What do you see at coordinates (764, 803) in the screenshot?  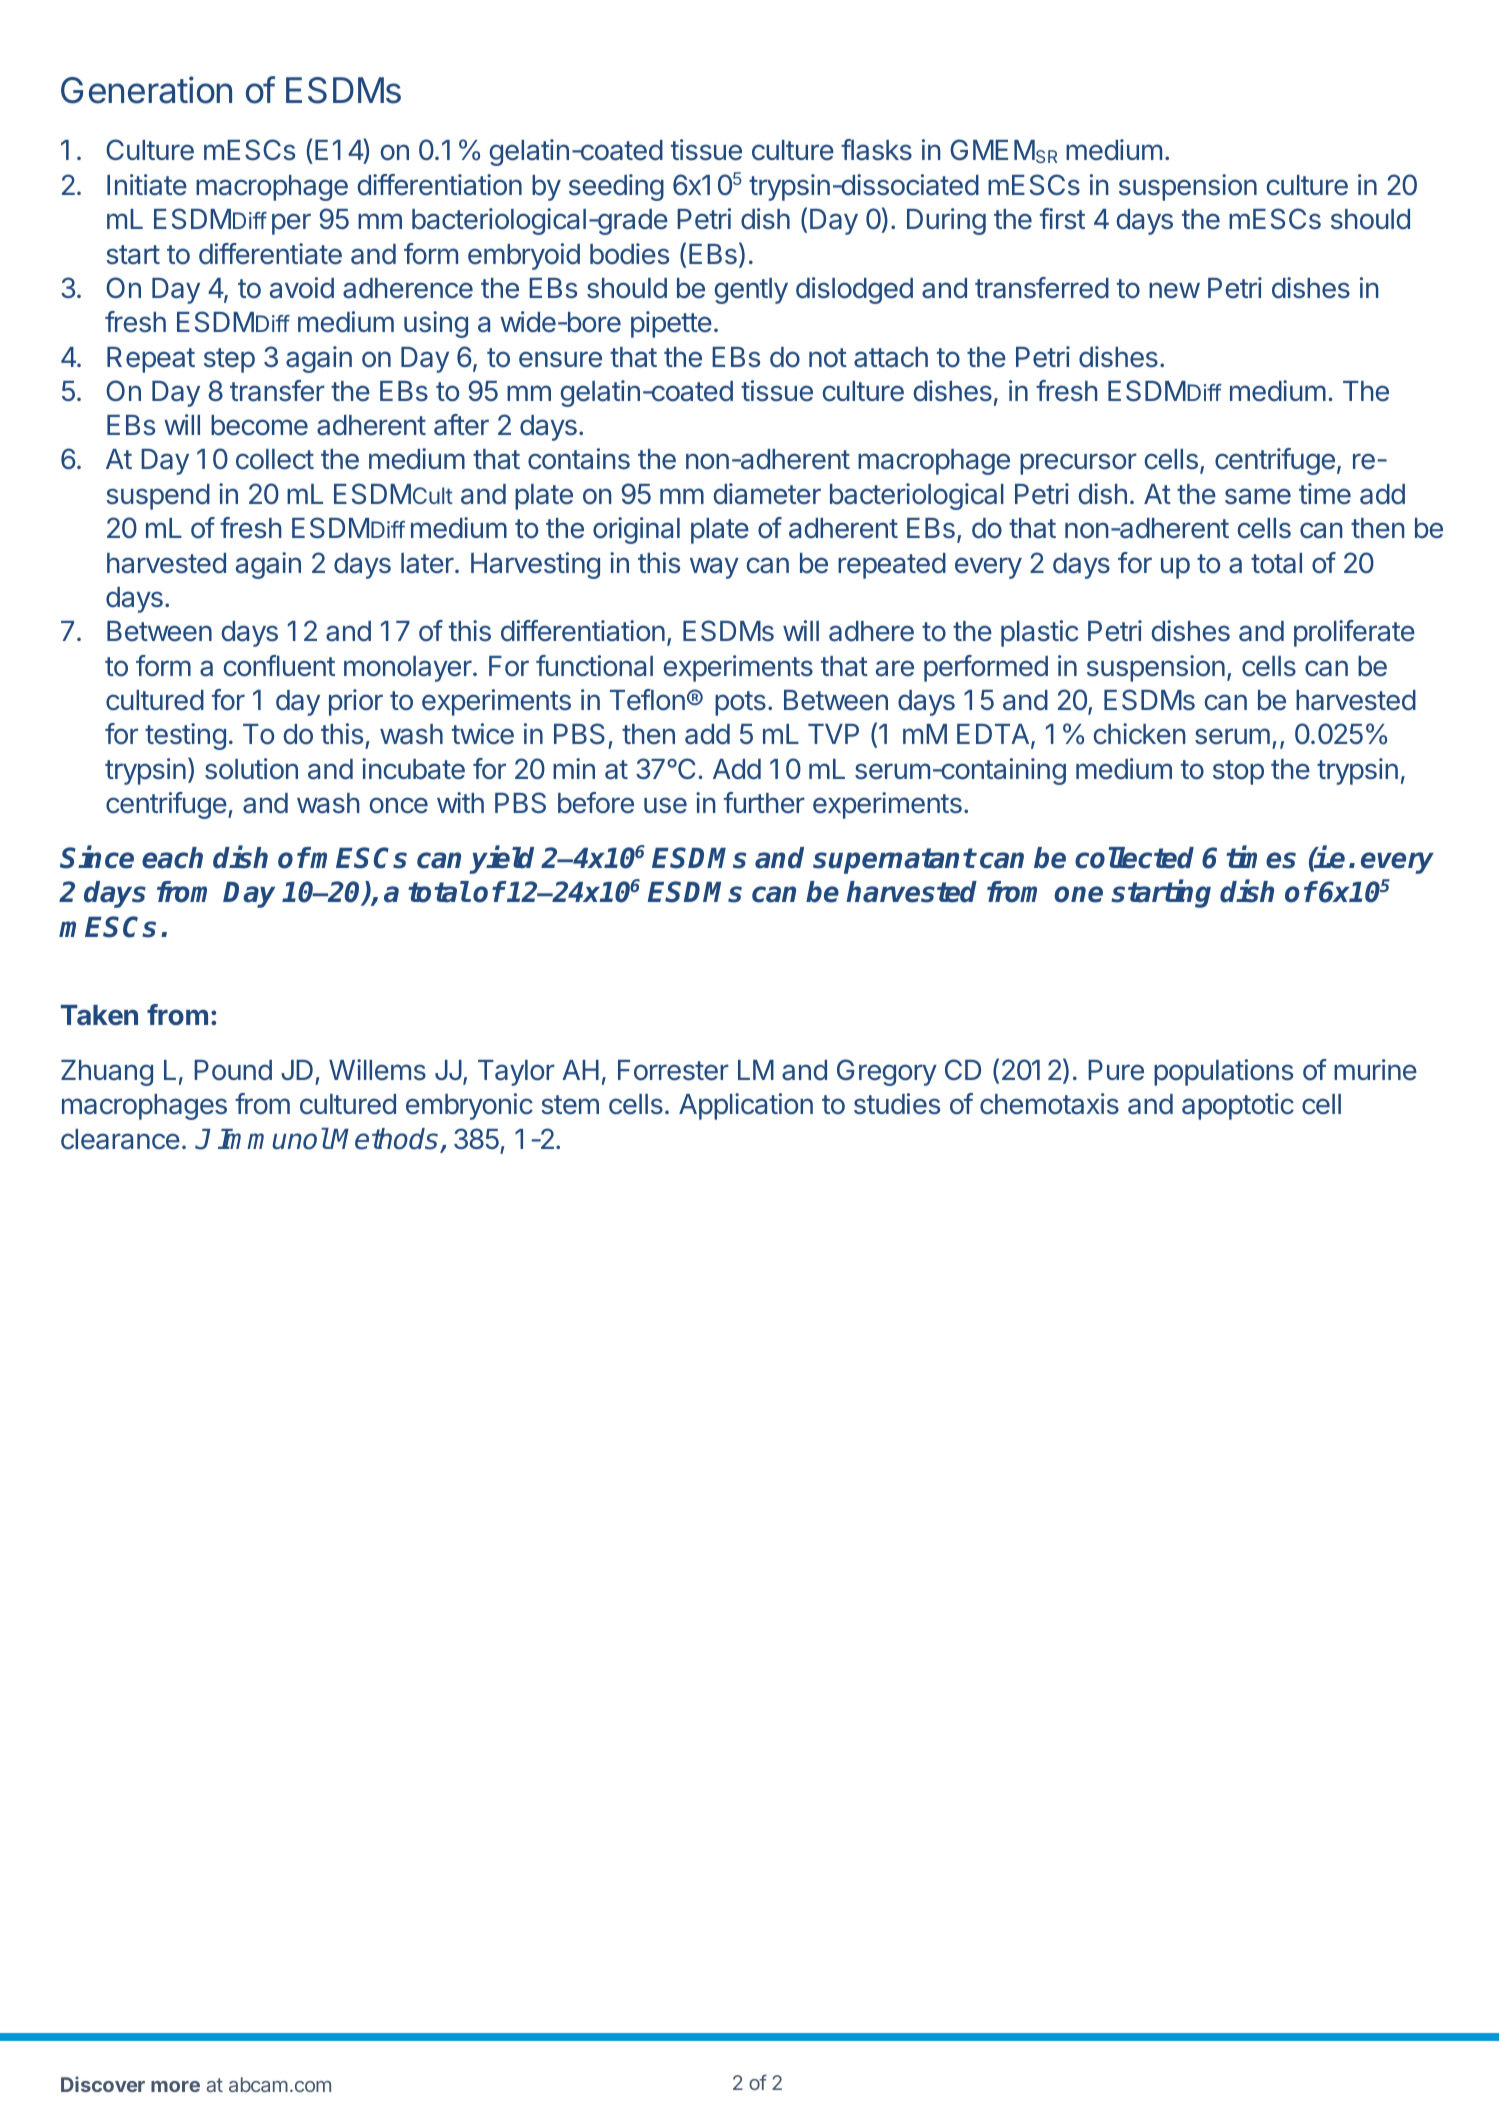 I see `further` at bounding box center [764, 803].
